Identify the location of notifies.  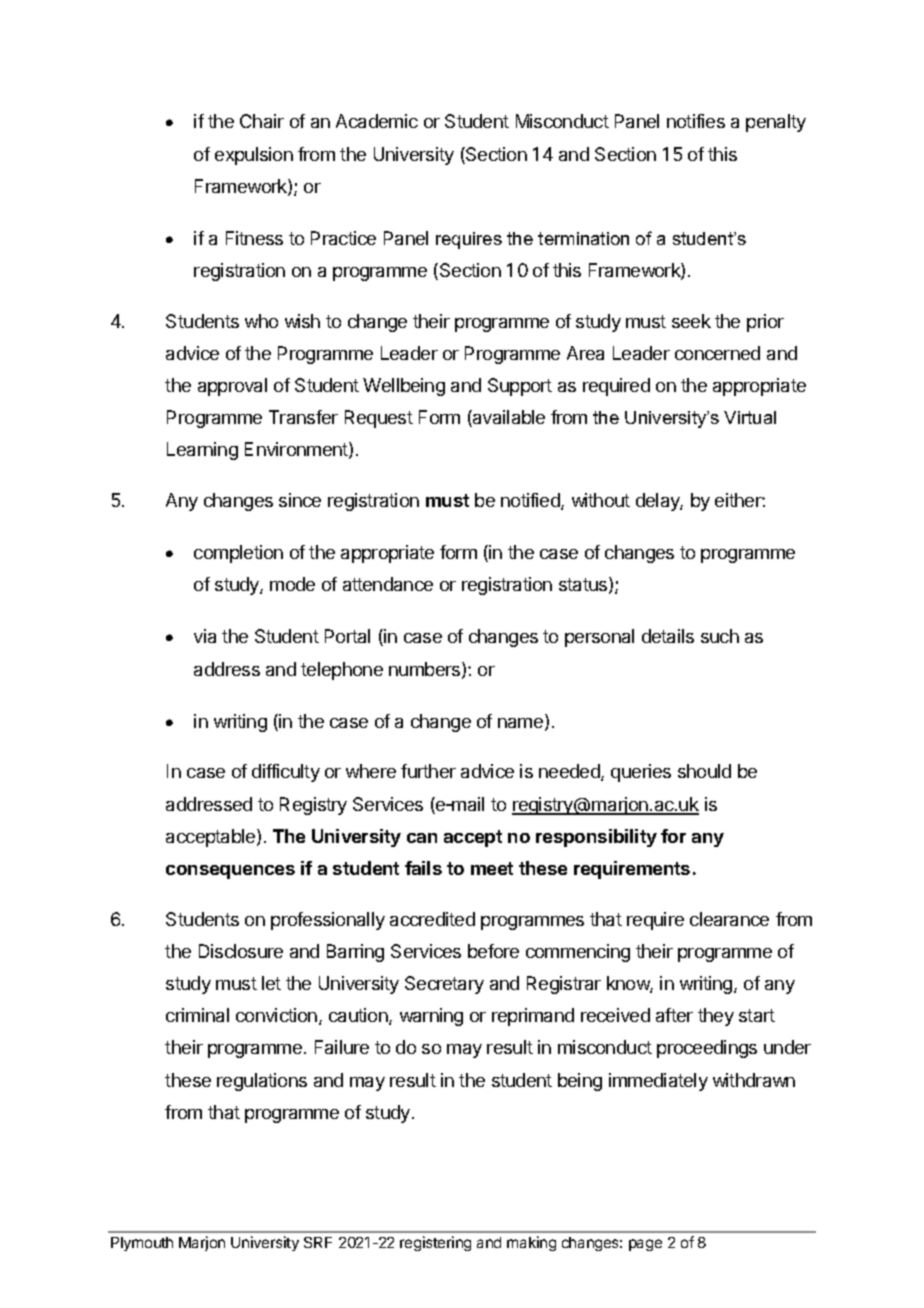
(696, 121).
